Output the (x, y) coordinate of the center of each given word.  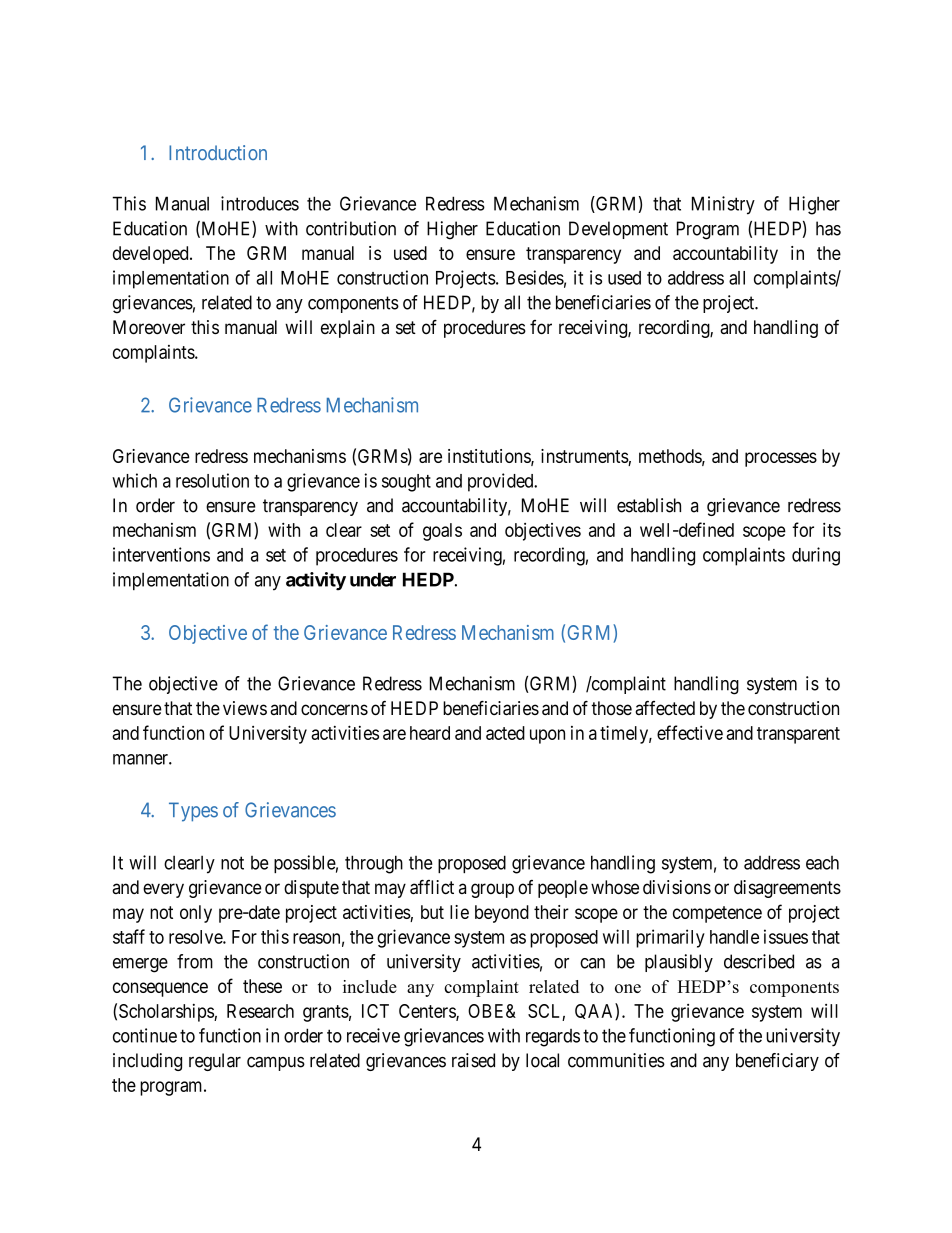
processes (781, 459)
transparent (798, 735)
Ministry (723, 205)
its (832, 529)
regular (215, 1062)
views (245, 708)
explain (348, 329)
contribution (351, 228)
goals (442, 532)
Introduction (218, 152)
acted (505, 733)
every (163, 890)
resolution (212, 480)
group (492, 890)
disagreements (787, 889)
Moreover (149, 327)
